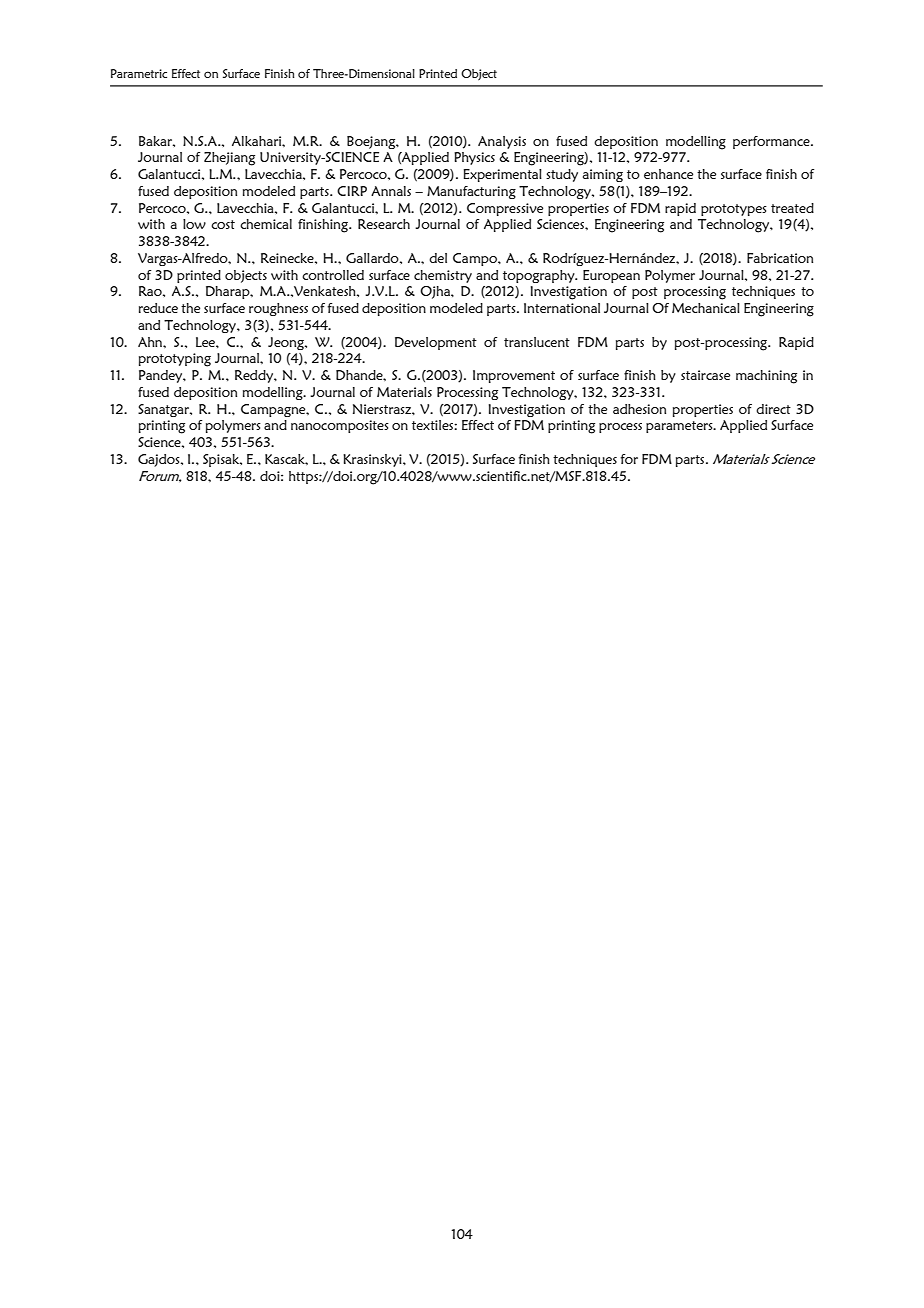  Describe the element at coordinates (772, 142) in the screenshot. I see `performance` at that location.
